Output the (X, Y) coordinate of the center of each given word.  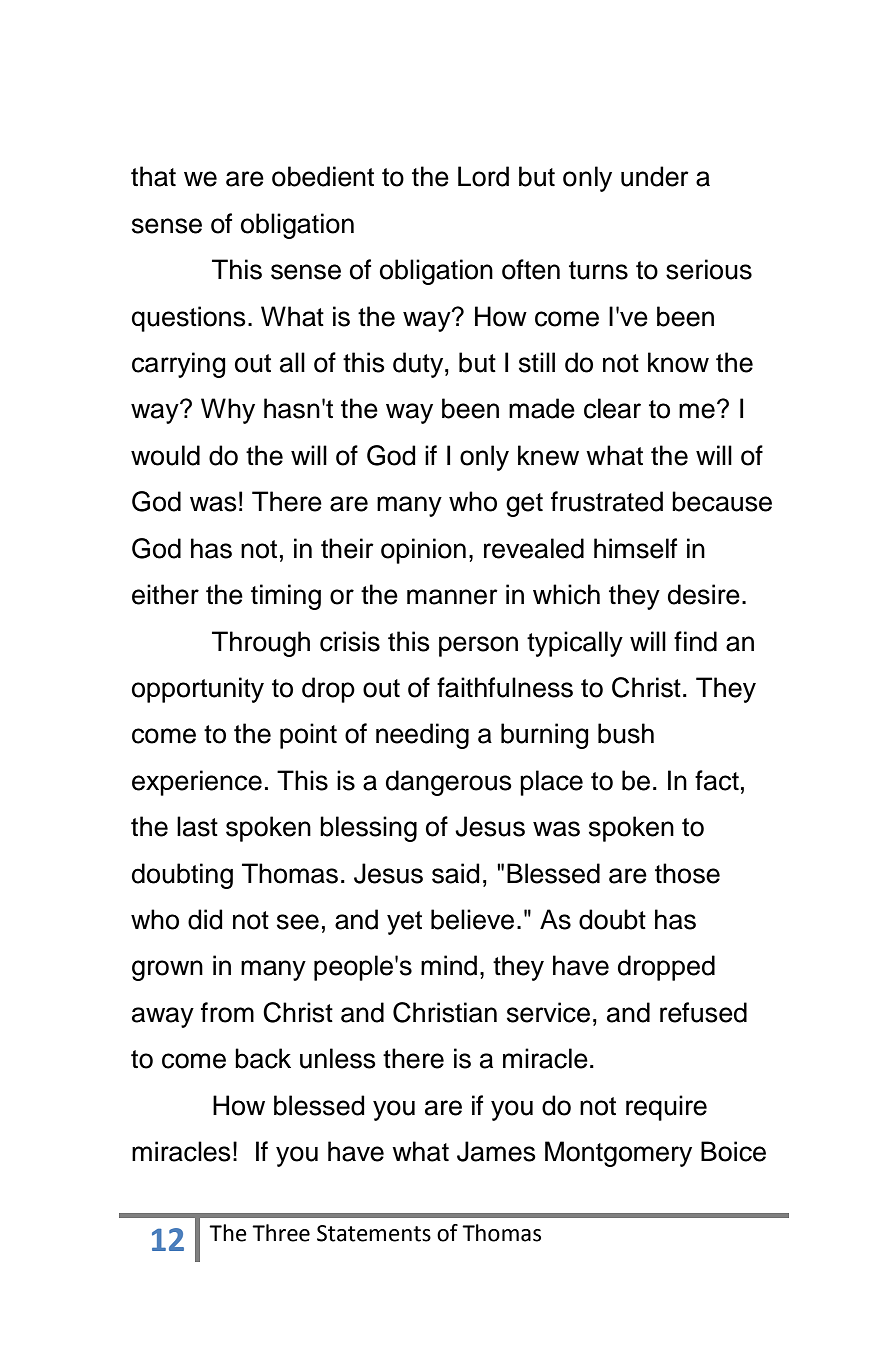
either (165, 594)
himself (635, 548)
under (655, 176)
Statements (374, 1233)
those (687, 873)
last (197, 826)
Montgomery (618, 1154)
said (456, 873)
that (153, 176)
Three (281, 1233)
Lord (483, 176)
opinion (423, 551)
